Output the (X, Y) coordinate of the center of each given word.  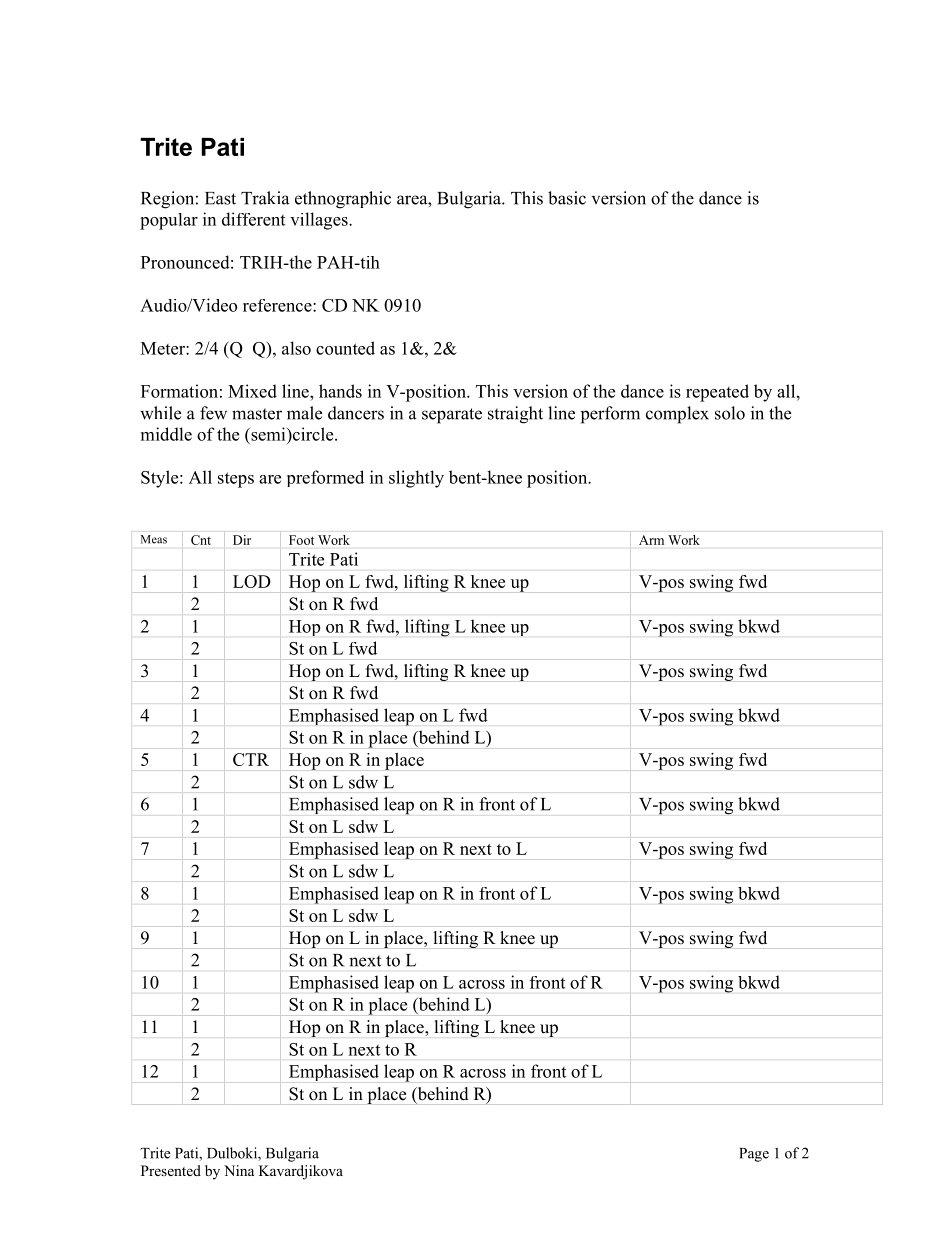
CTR (251, 759)
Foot (301, 540)
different (253, 219)
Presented (171, 1170)
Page (754, 1155)
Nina (239, 1170)
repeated (717, 393)
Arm (651, 540)
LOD (252, 581)
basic (567, 198)
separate (452, 416)
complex (677, 415)
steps (236, 480)
